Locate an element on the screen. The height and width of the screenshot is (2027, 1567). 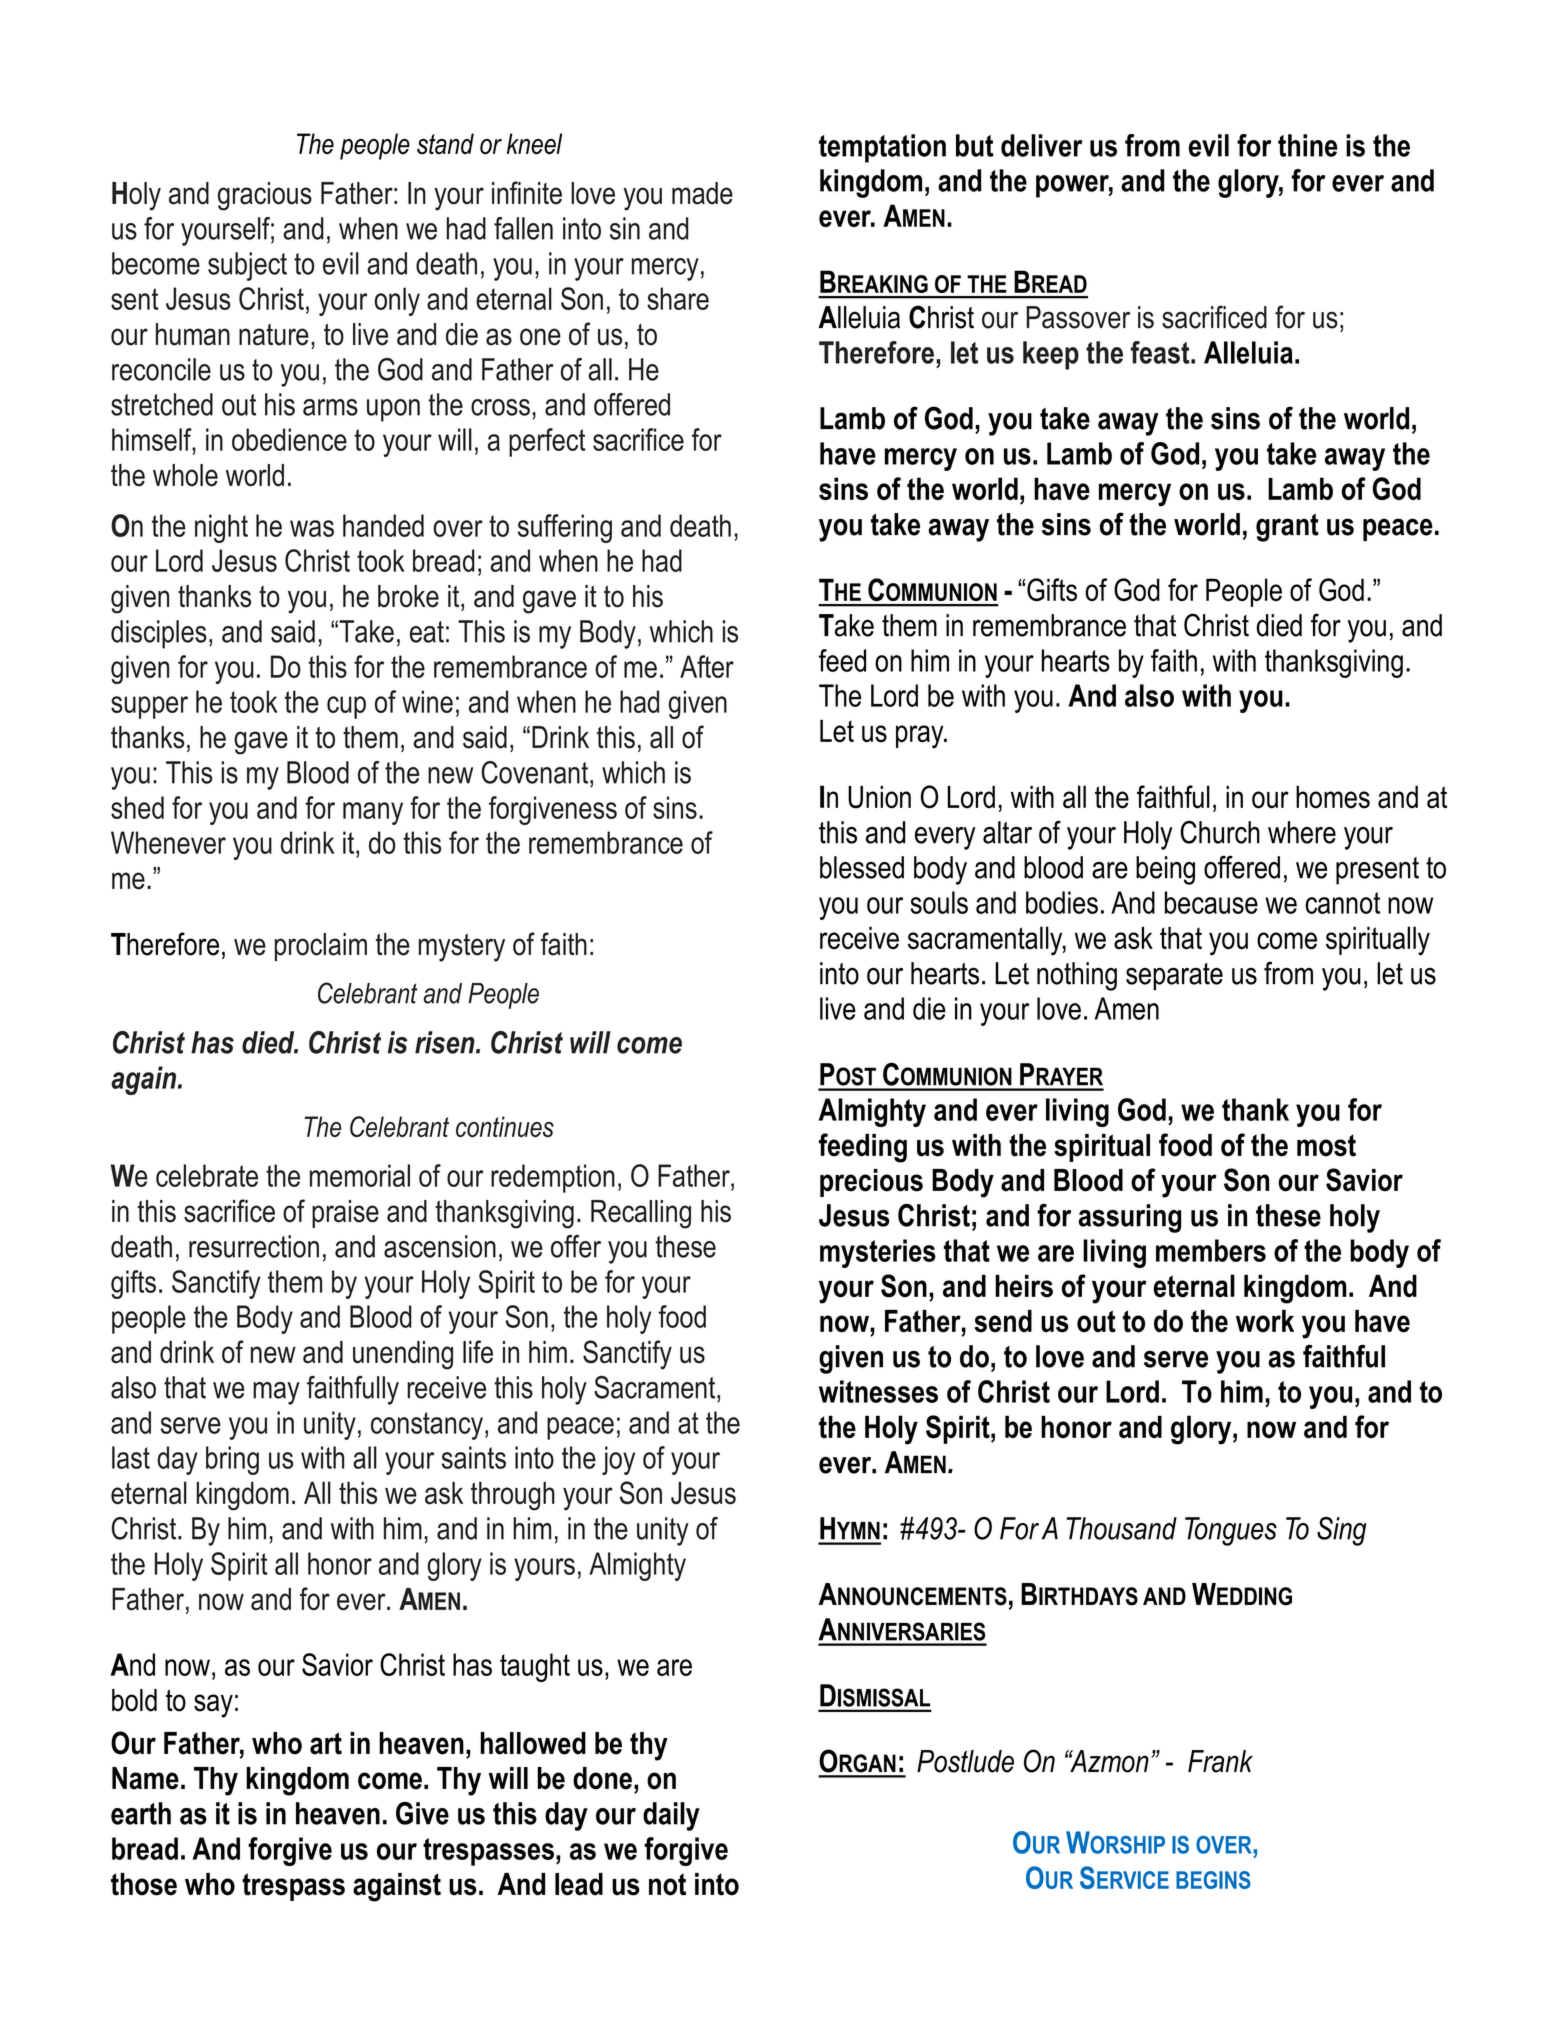
proclaim is located at coordinates (321, 947).
